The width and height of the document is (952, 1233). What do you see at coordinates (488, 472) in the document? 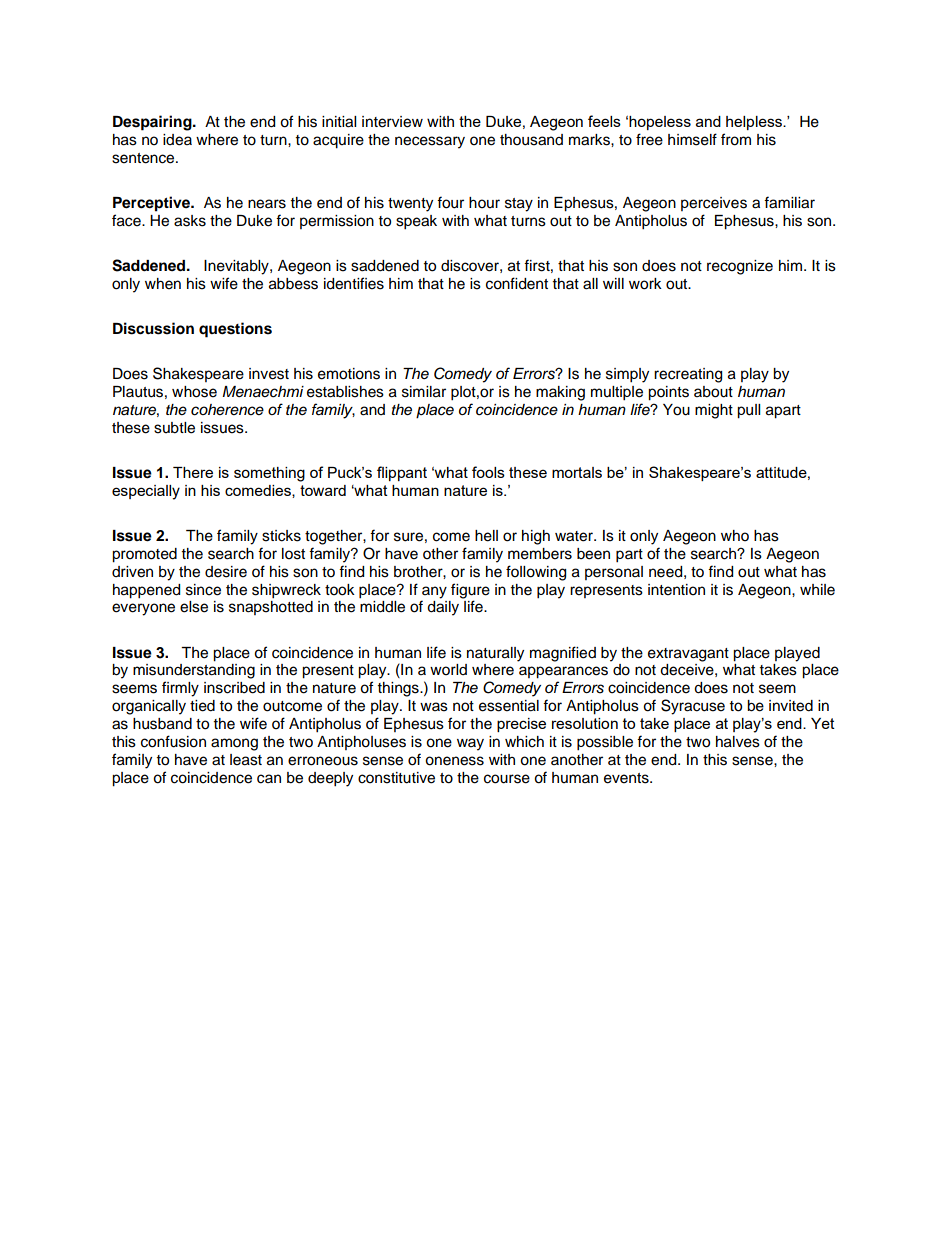
I see `fools` at bounding box center [488, 472].
